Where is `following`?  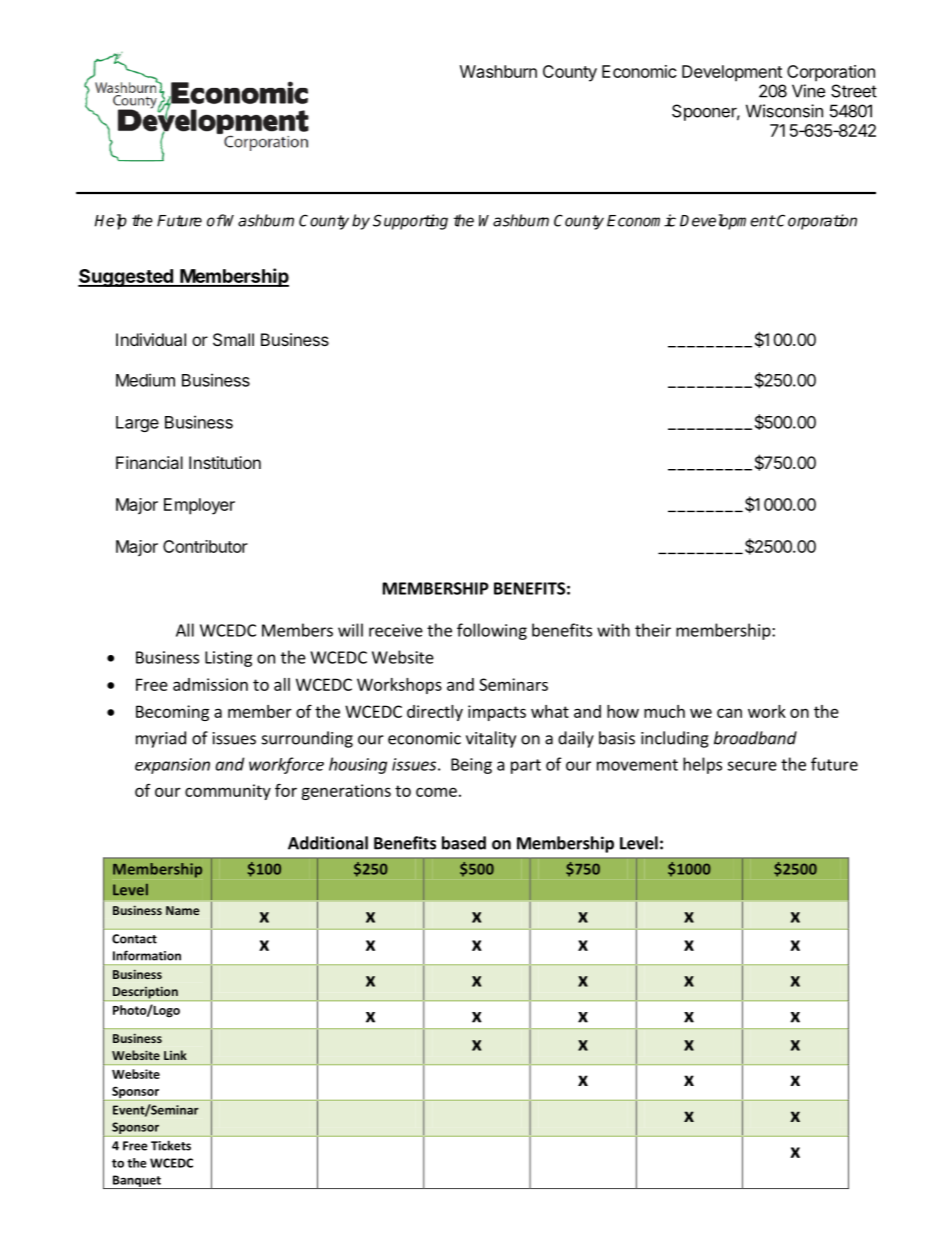 following is located at coordinates (492, 631).
